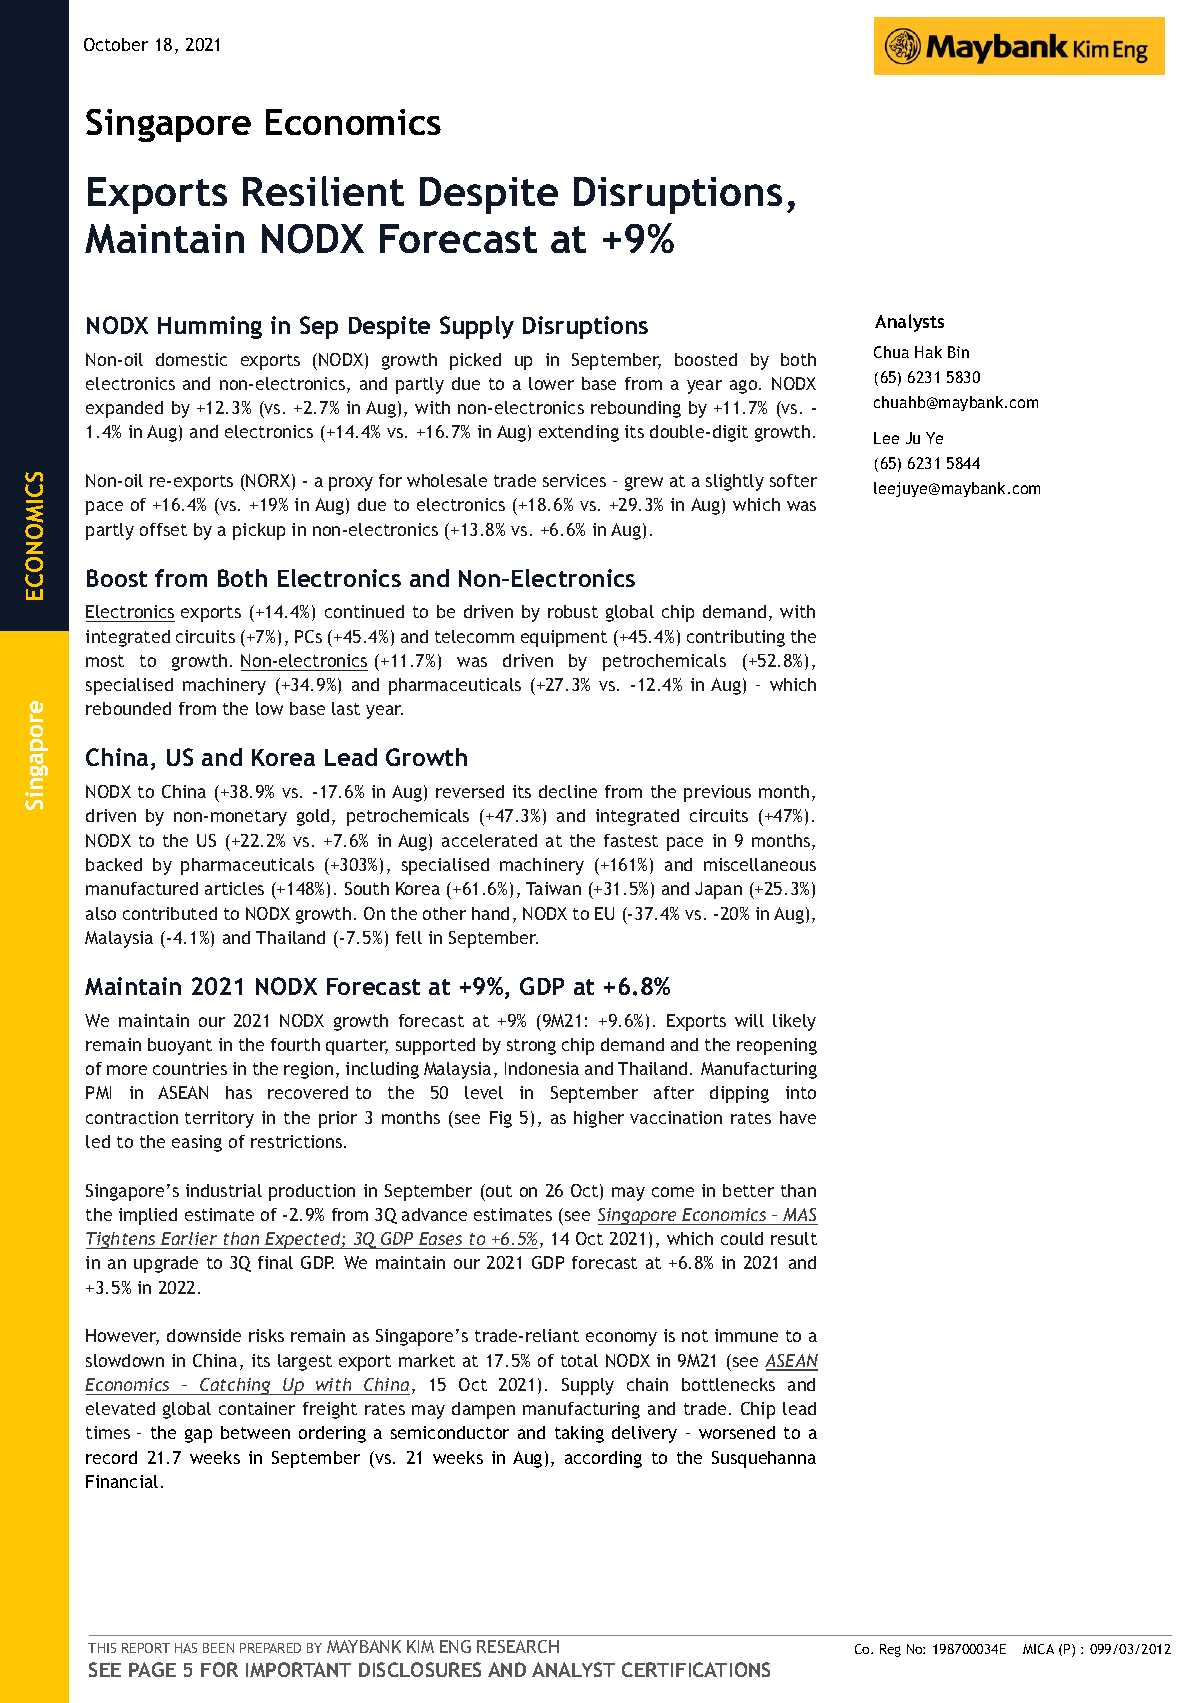 This document has width=1204, height=1703. I want to click on contributing, so click(736, 638).
